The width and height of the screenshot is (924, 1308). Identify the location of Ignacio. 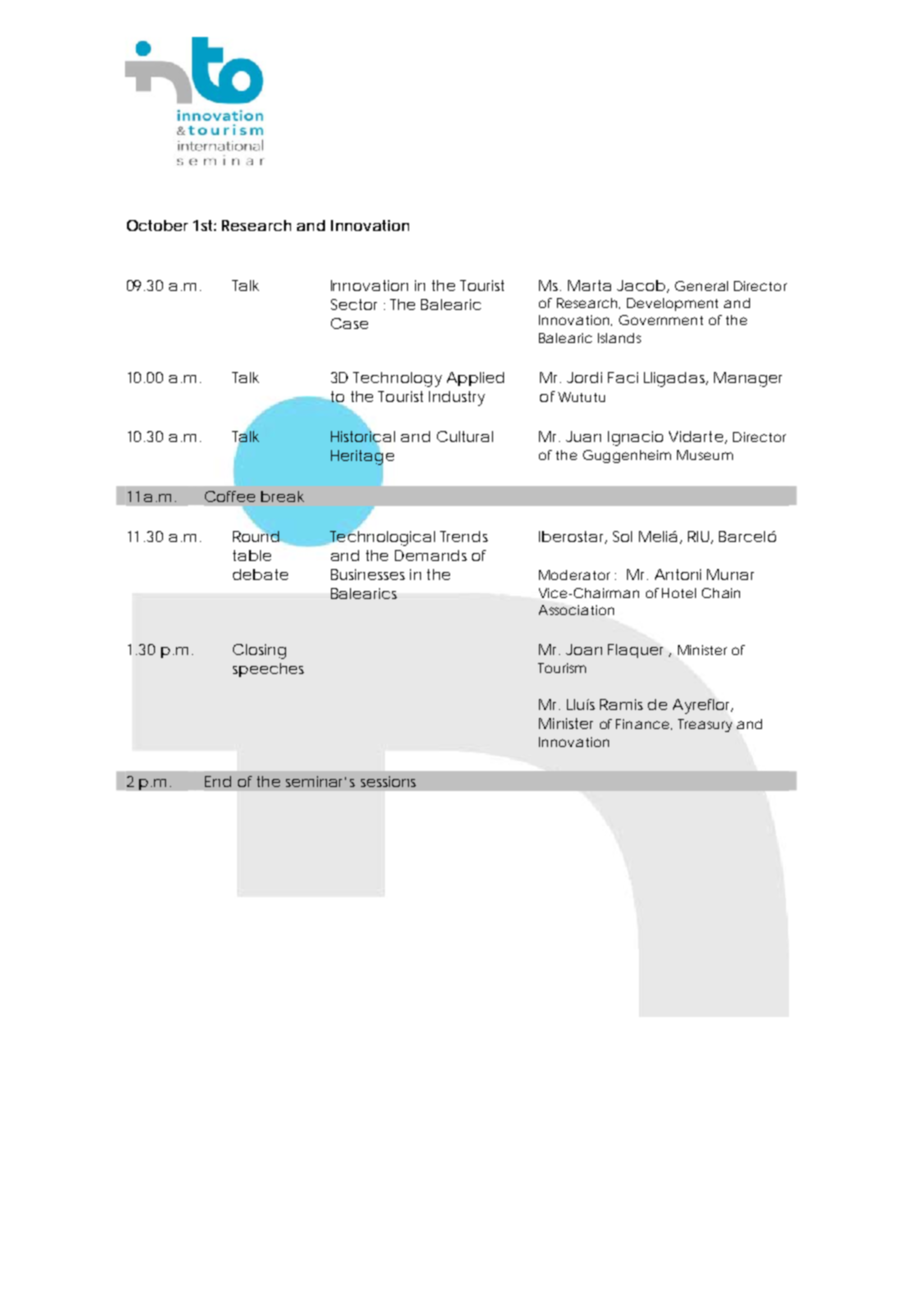
(635, 438).
